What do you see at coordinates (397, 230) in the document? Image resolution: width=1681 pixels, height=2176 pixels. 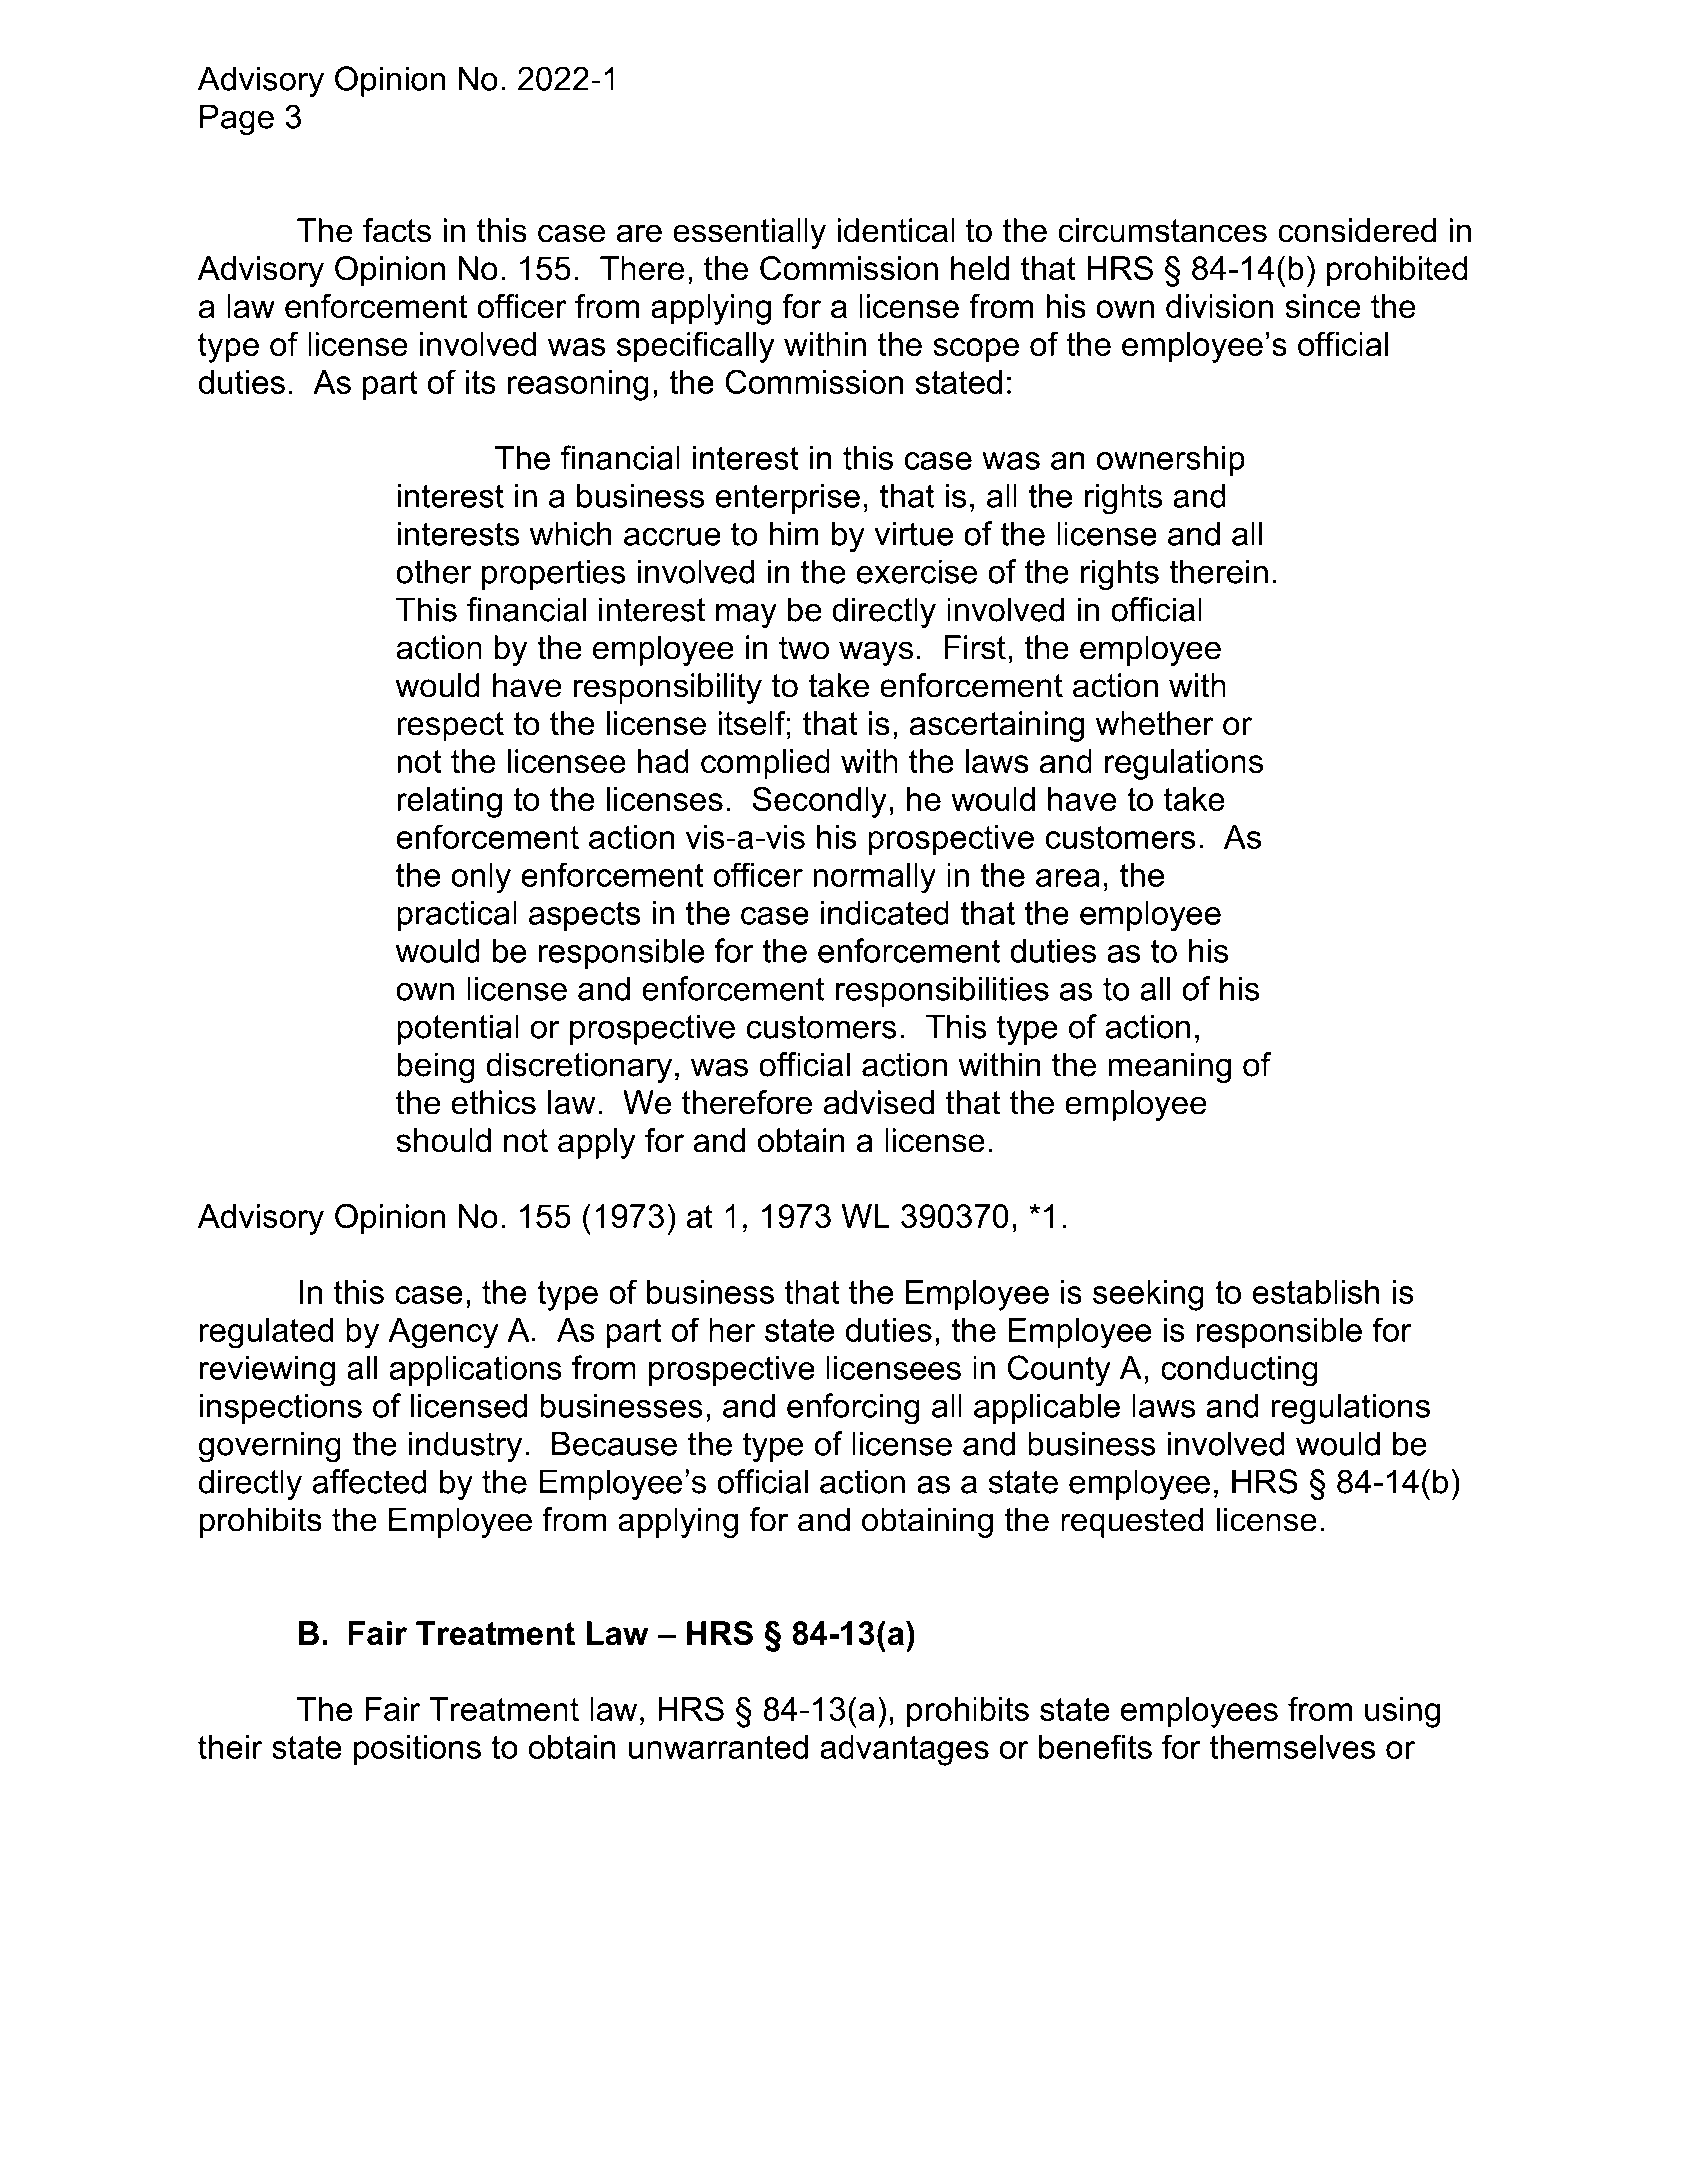 I see `facts` at bounding box center [397, 230].
